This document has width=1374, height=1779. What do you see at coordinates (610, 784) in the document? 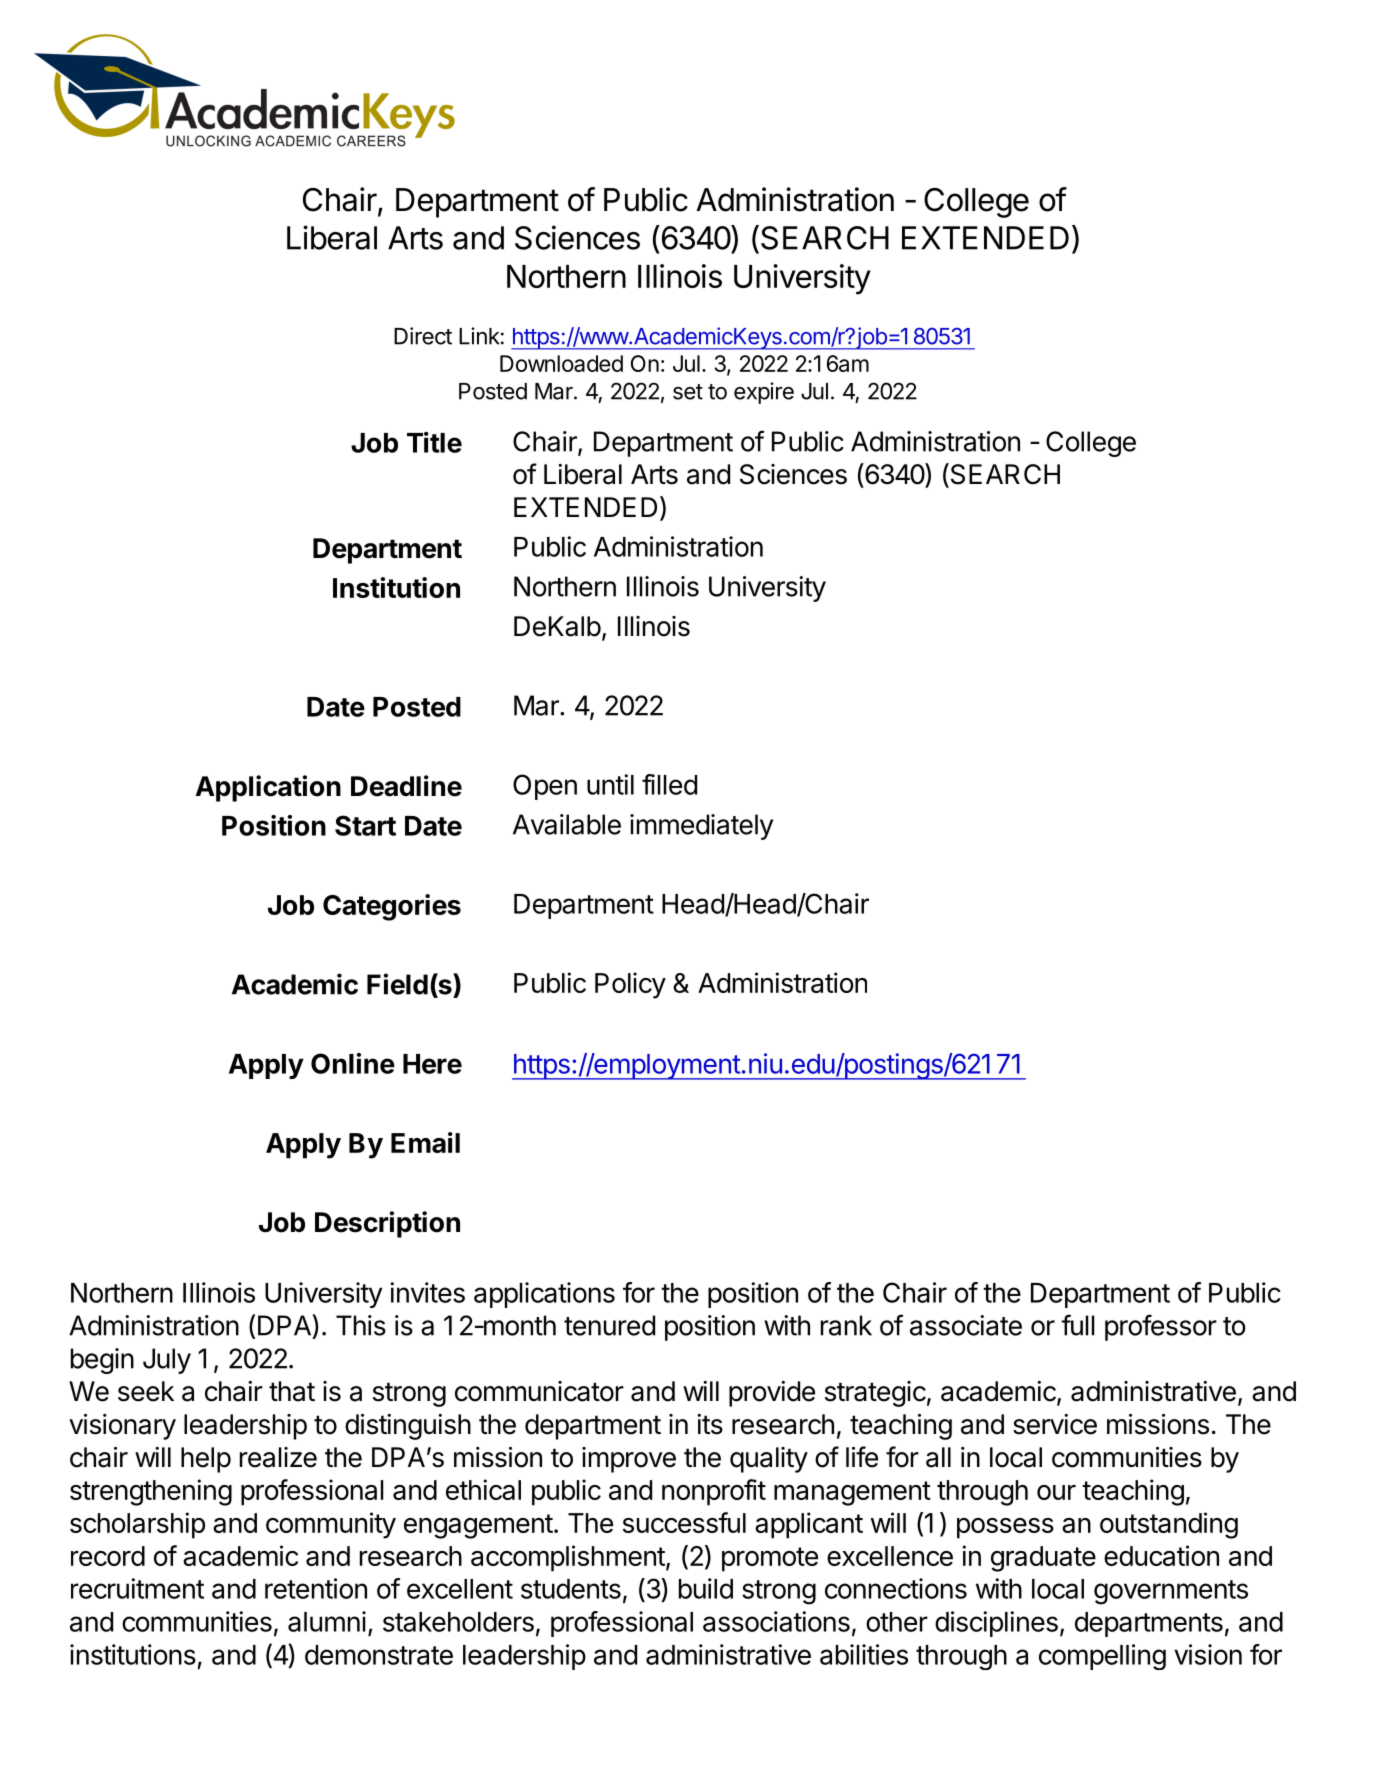
I see `until` at bounding box center [610, 784].
